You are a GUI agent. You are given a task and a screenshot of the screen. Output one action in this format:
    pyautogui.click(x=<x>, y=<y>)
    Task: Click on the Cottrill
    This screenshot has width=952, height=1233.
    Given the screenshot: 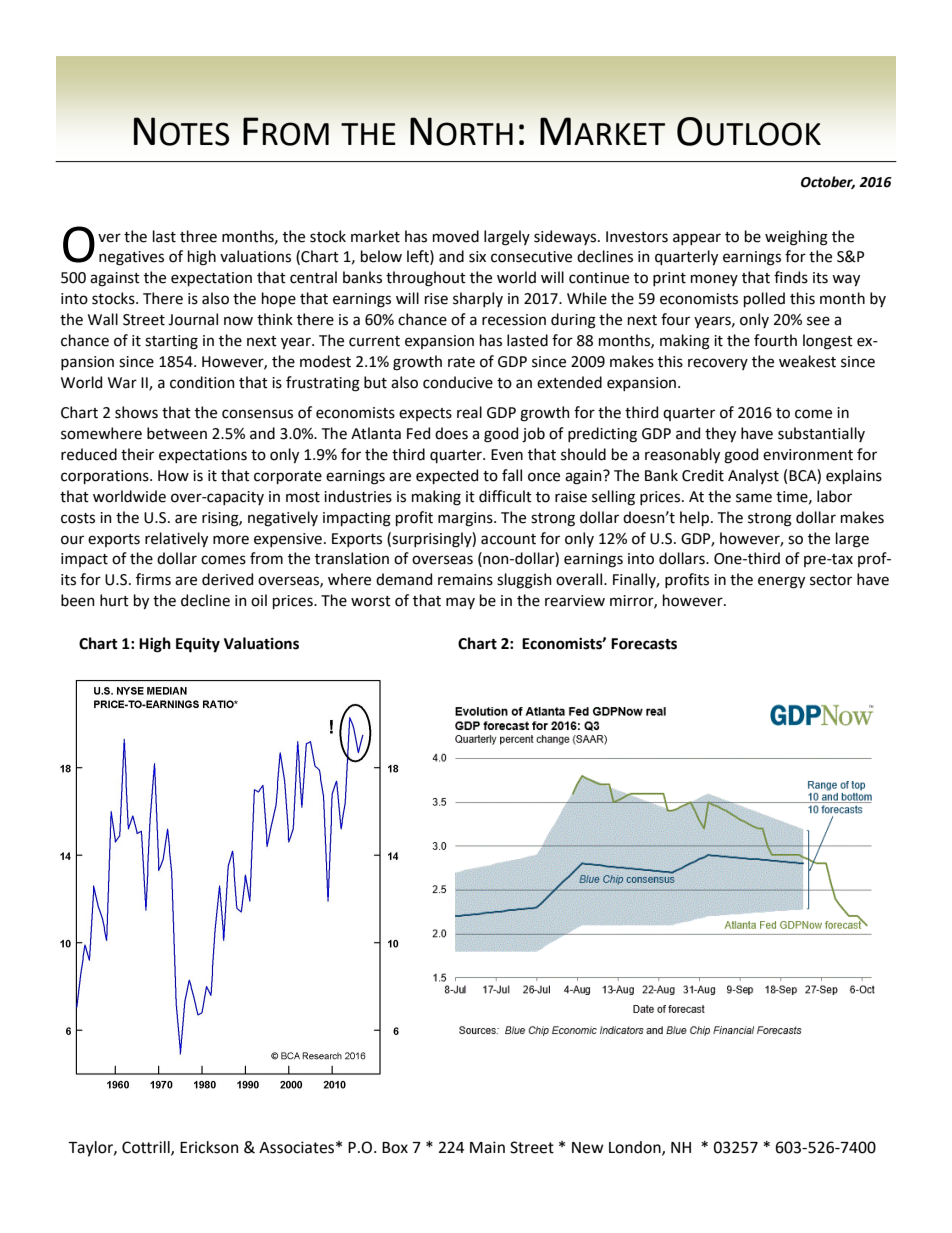 What is the action you would take?
    pyautogui.click(x=147, y=1148)
